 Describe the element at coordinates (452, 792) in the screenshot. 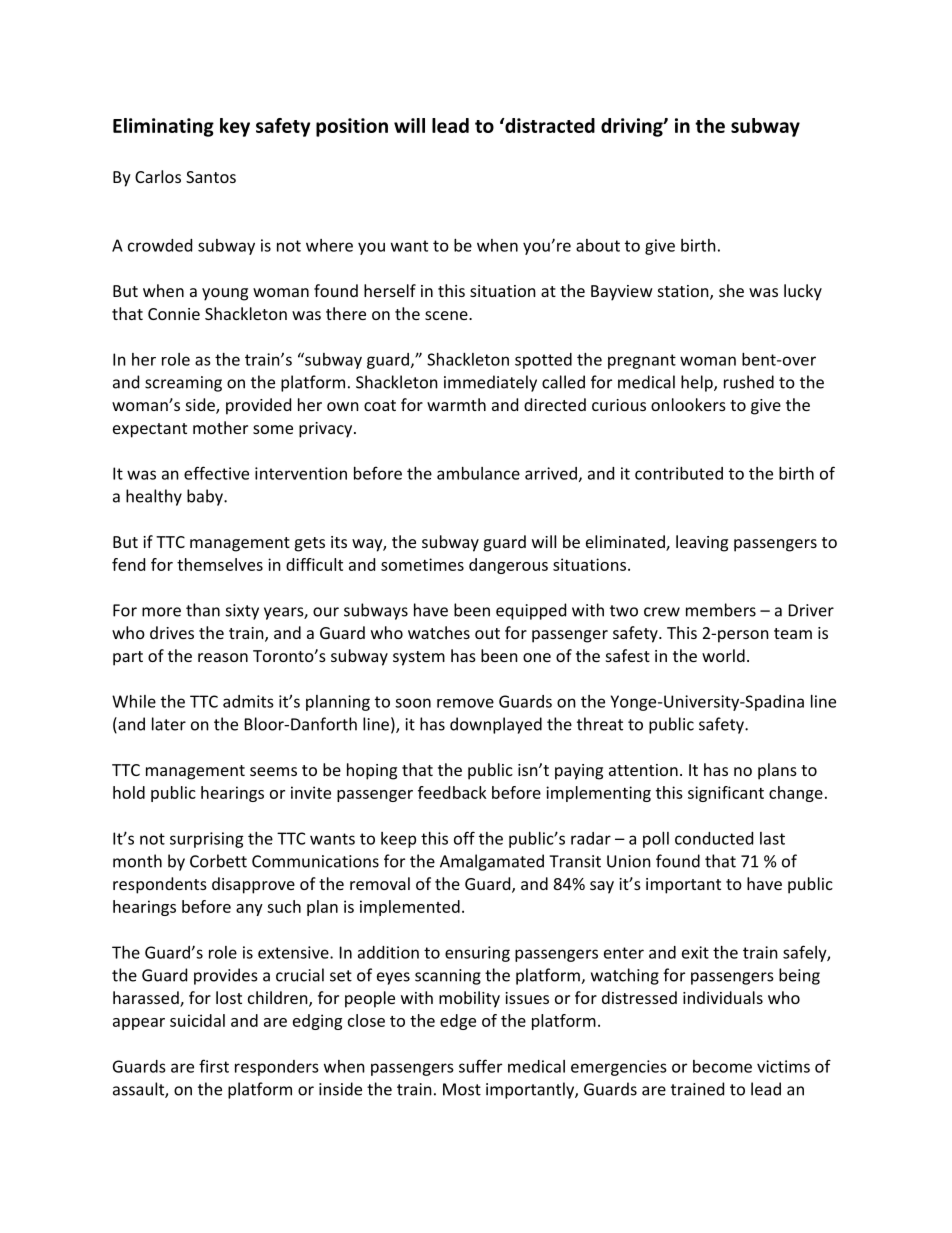

I see `feedback` at that location.
